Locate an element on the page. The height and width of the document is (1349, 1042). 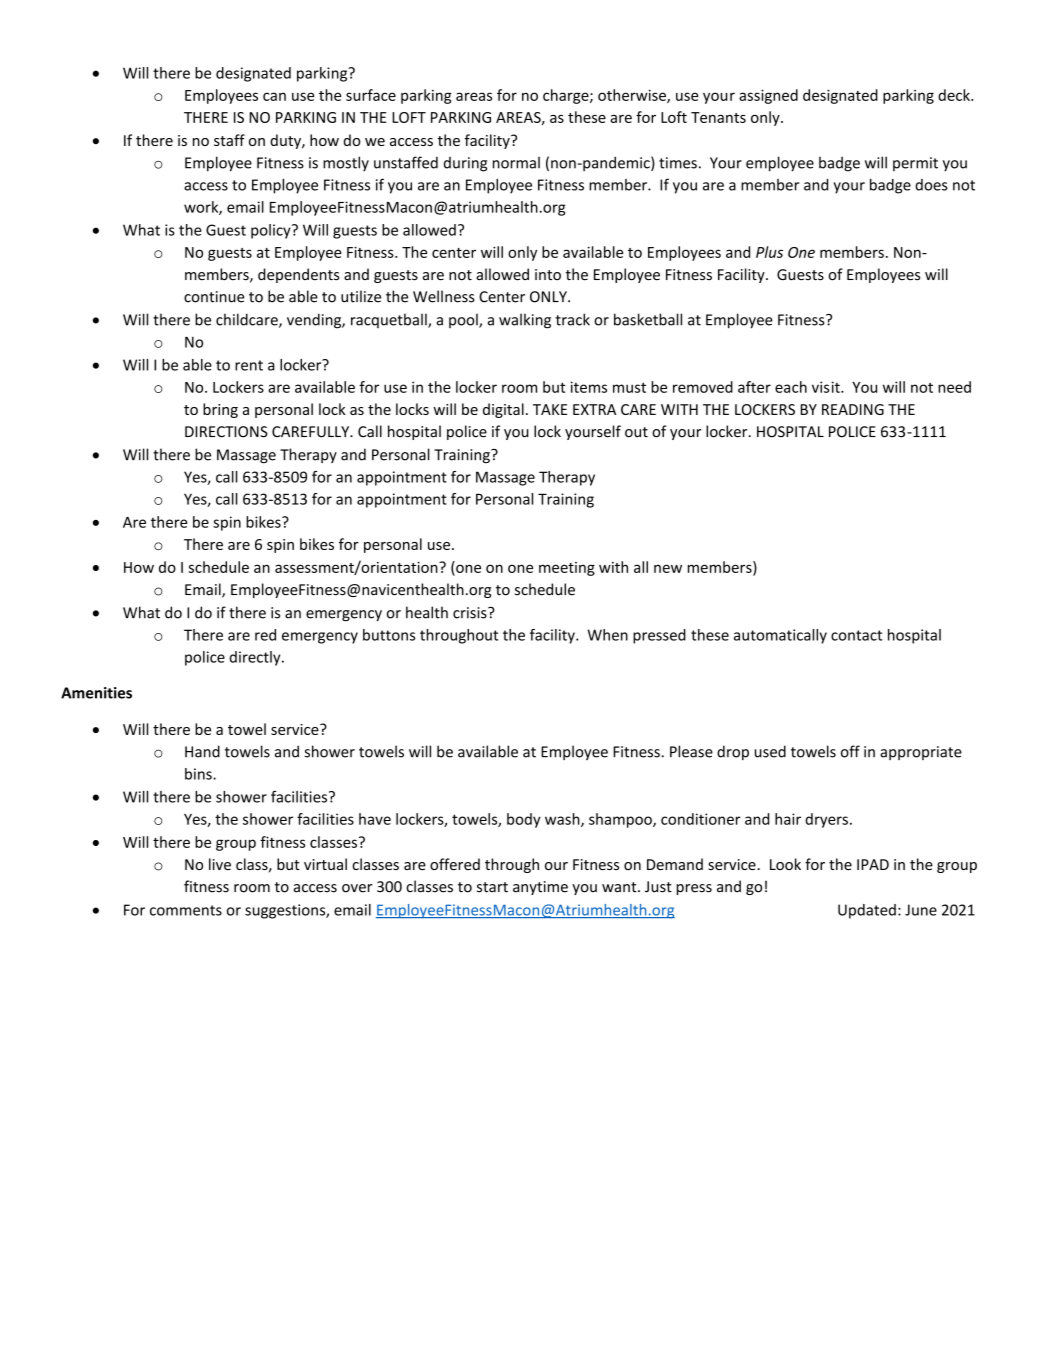
DIRECTIONS is located at coordinates (226, 432).
